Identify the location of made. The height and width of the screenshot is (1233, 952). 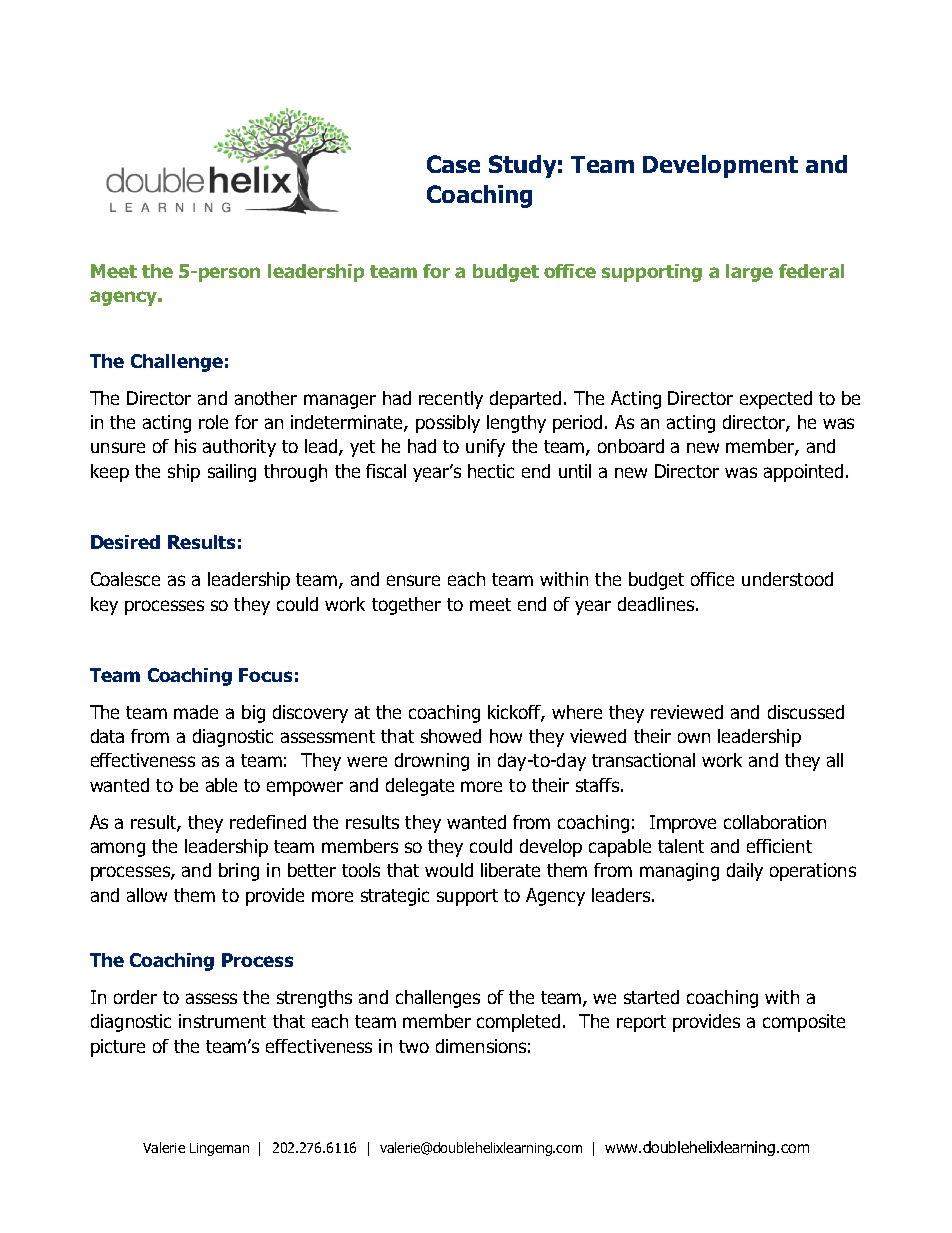
(196, 712).
